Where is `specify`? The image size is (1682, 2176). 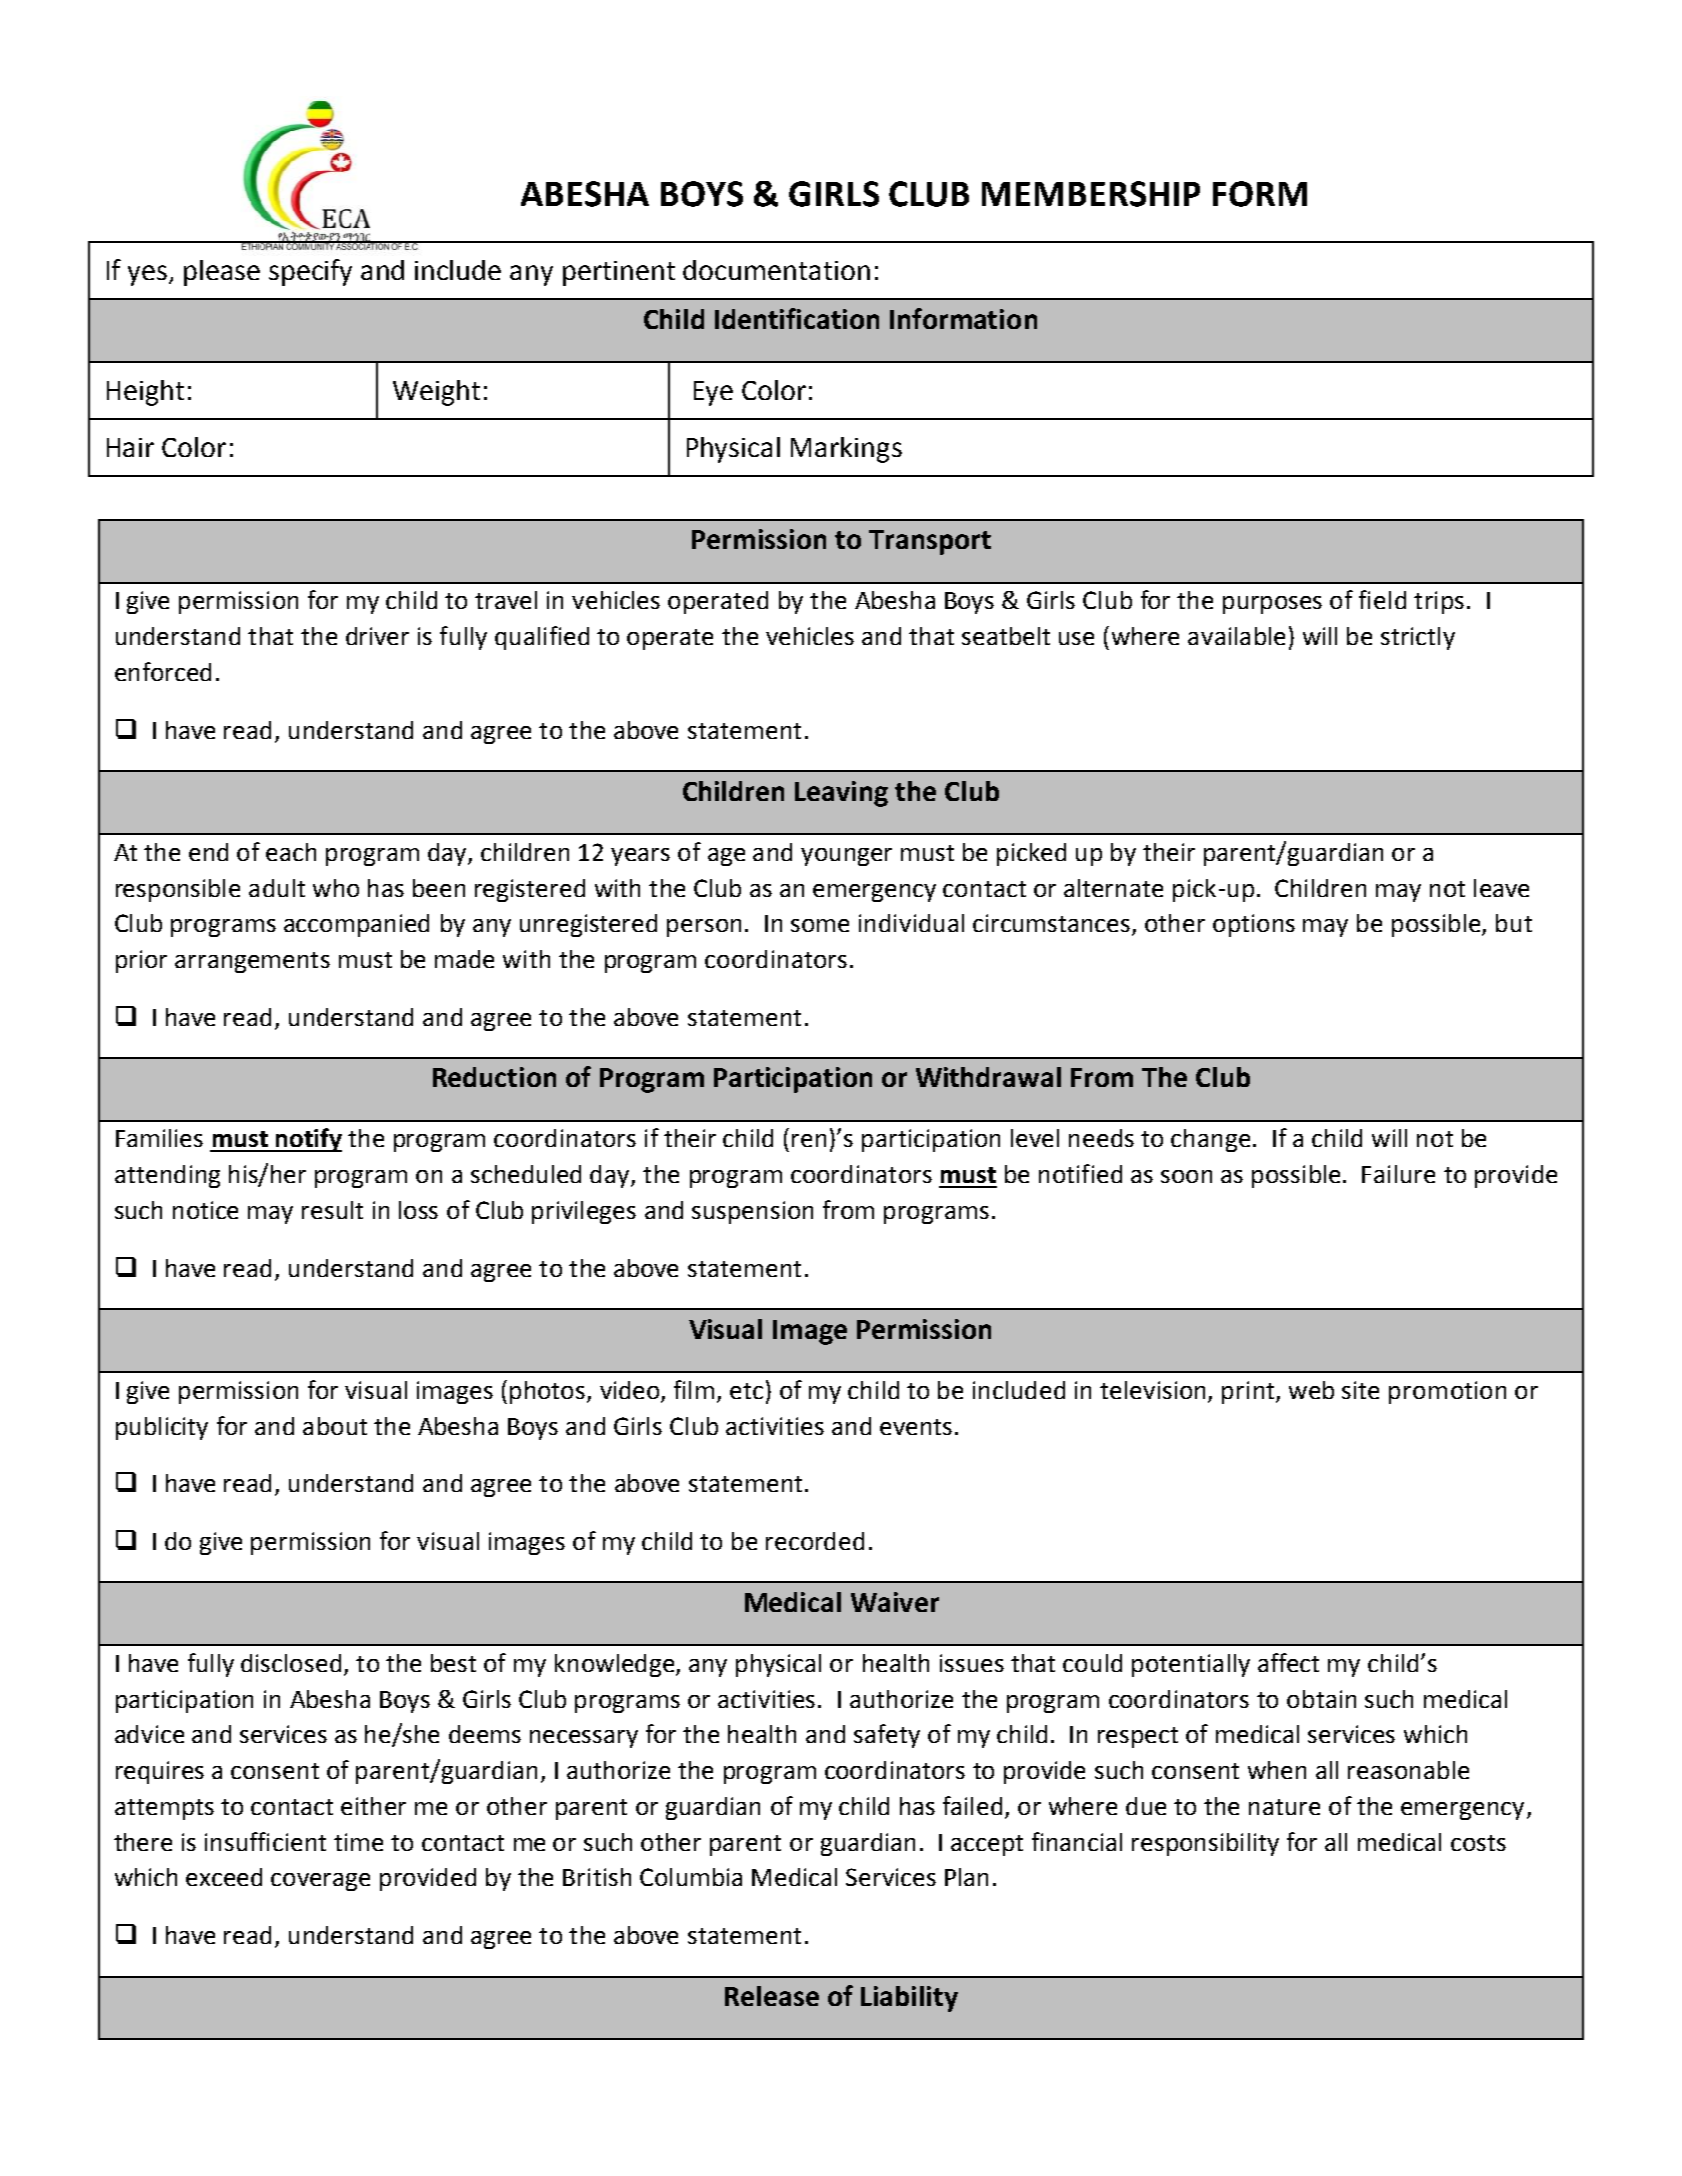 specify is located at coordinates (310, 272).
